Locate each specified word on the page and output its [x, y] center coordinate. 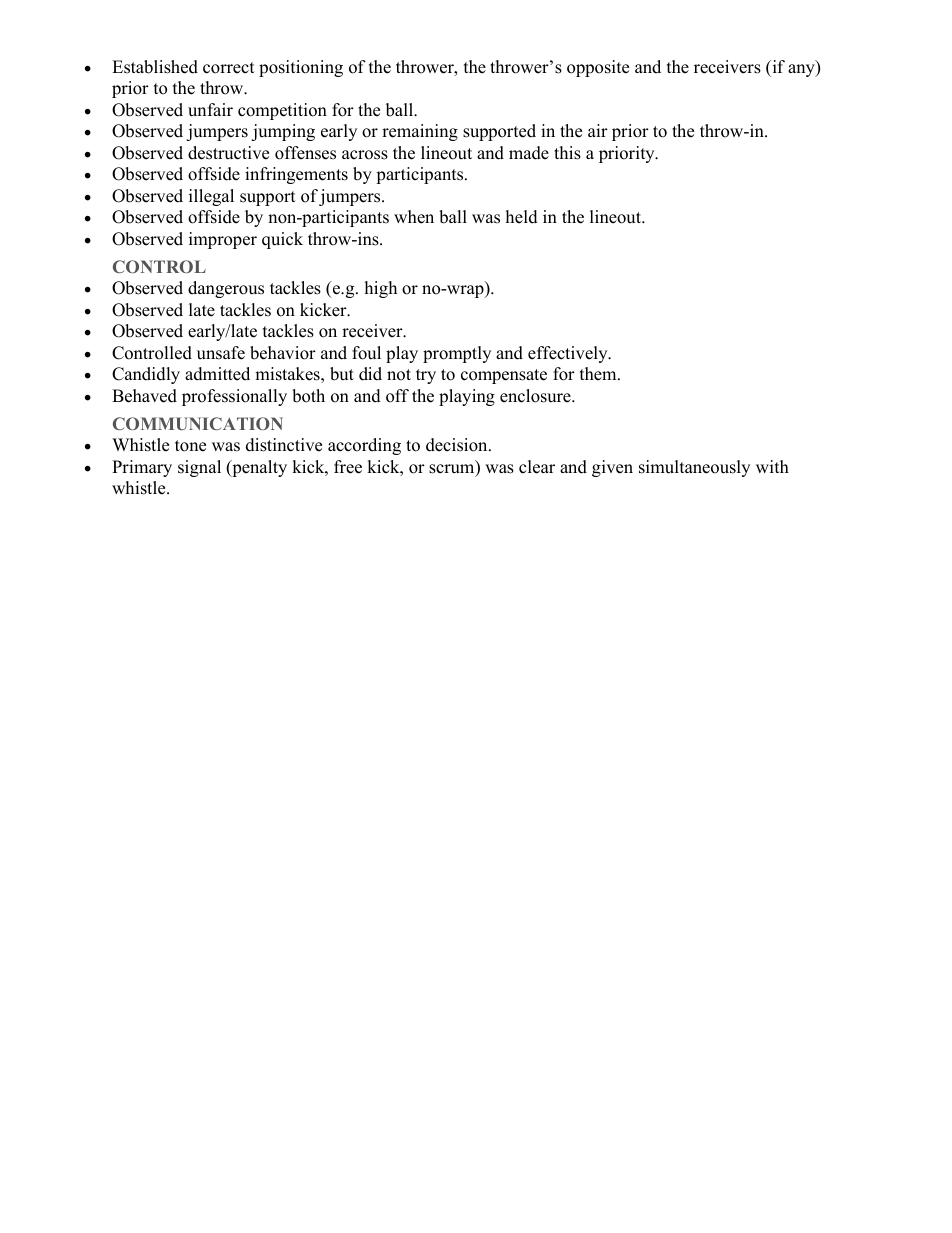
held [522, 217]
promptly [457, 354]
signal [199, 468]
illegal [211, 197]
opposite [598, 68]
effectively [569, 354]
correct [229, 68]
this [567, 153]
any [802, 70]
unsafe [221, 353]
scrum [453, 470]
